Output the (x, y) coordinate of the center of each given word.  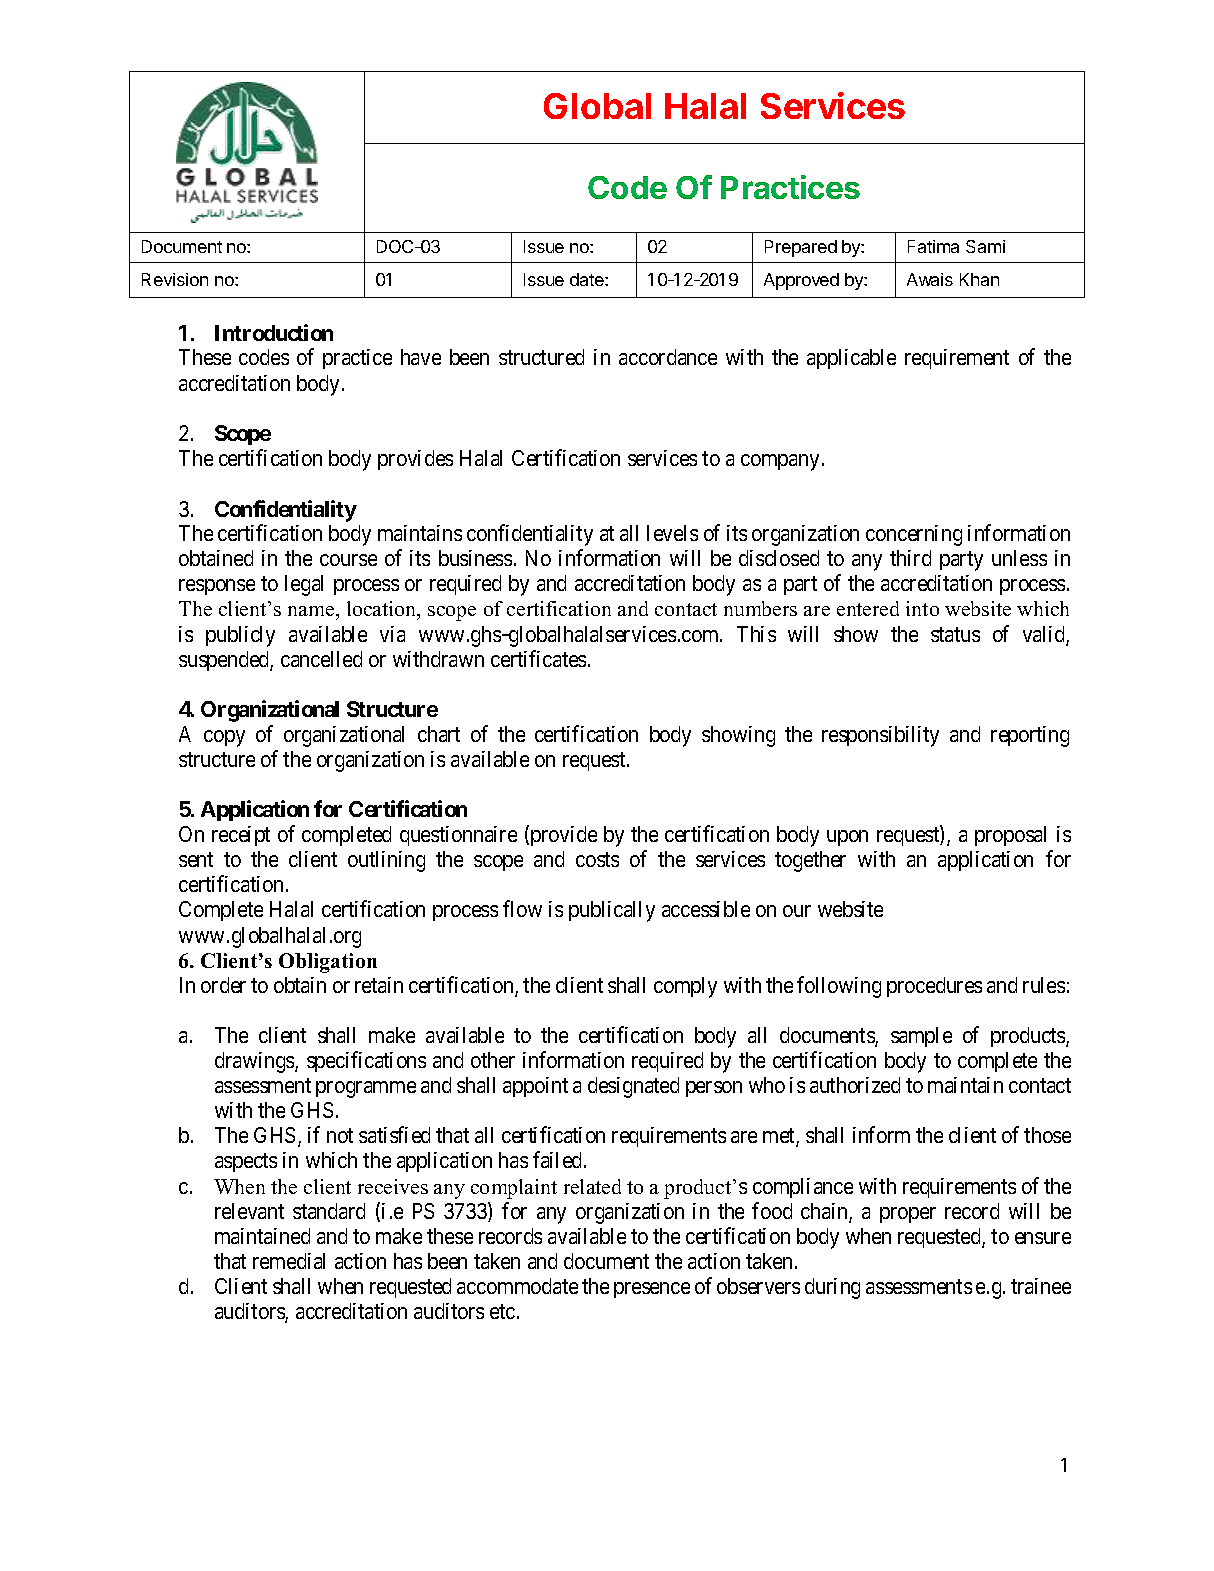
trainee (1041, 1286)
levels (672, 533)
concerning (914, 535)
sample (921, 1037)
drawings (255, 1062)
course (348, 560)
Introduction (274, 332)
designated (633, 1087)
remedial (289, 1261)
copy (224, 738)
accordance (668, 357)
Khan (979, 279)
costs (597, 860)
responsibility (880, 736)
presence (652, 1290)
